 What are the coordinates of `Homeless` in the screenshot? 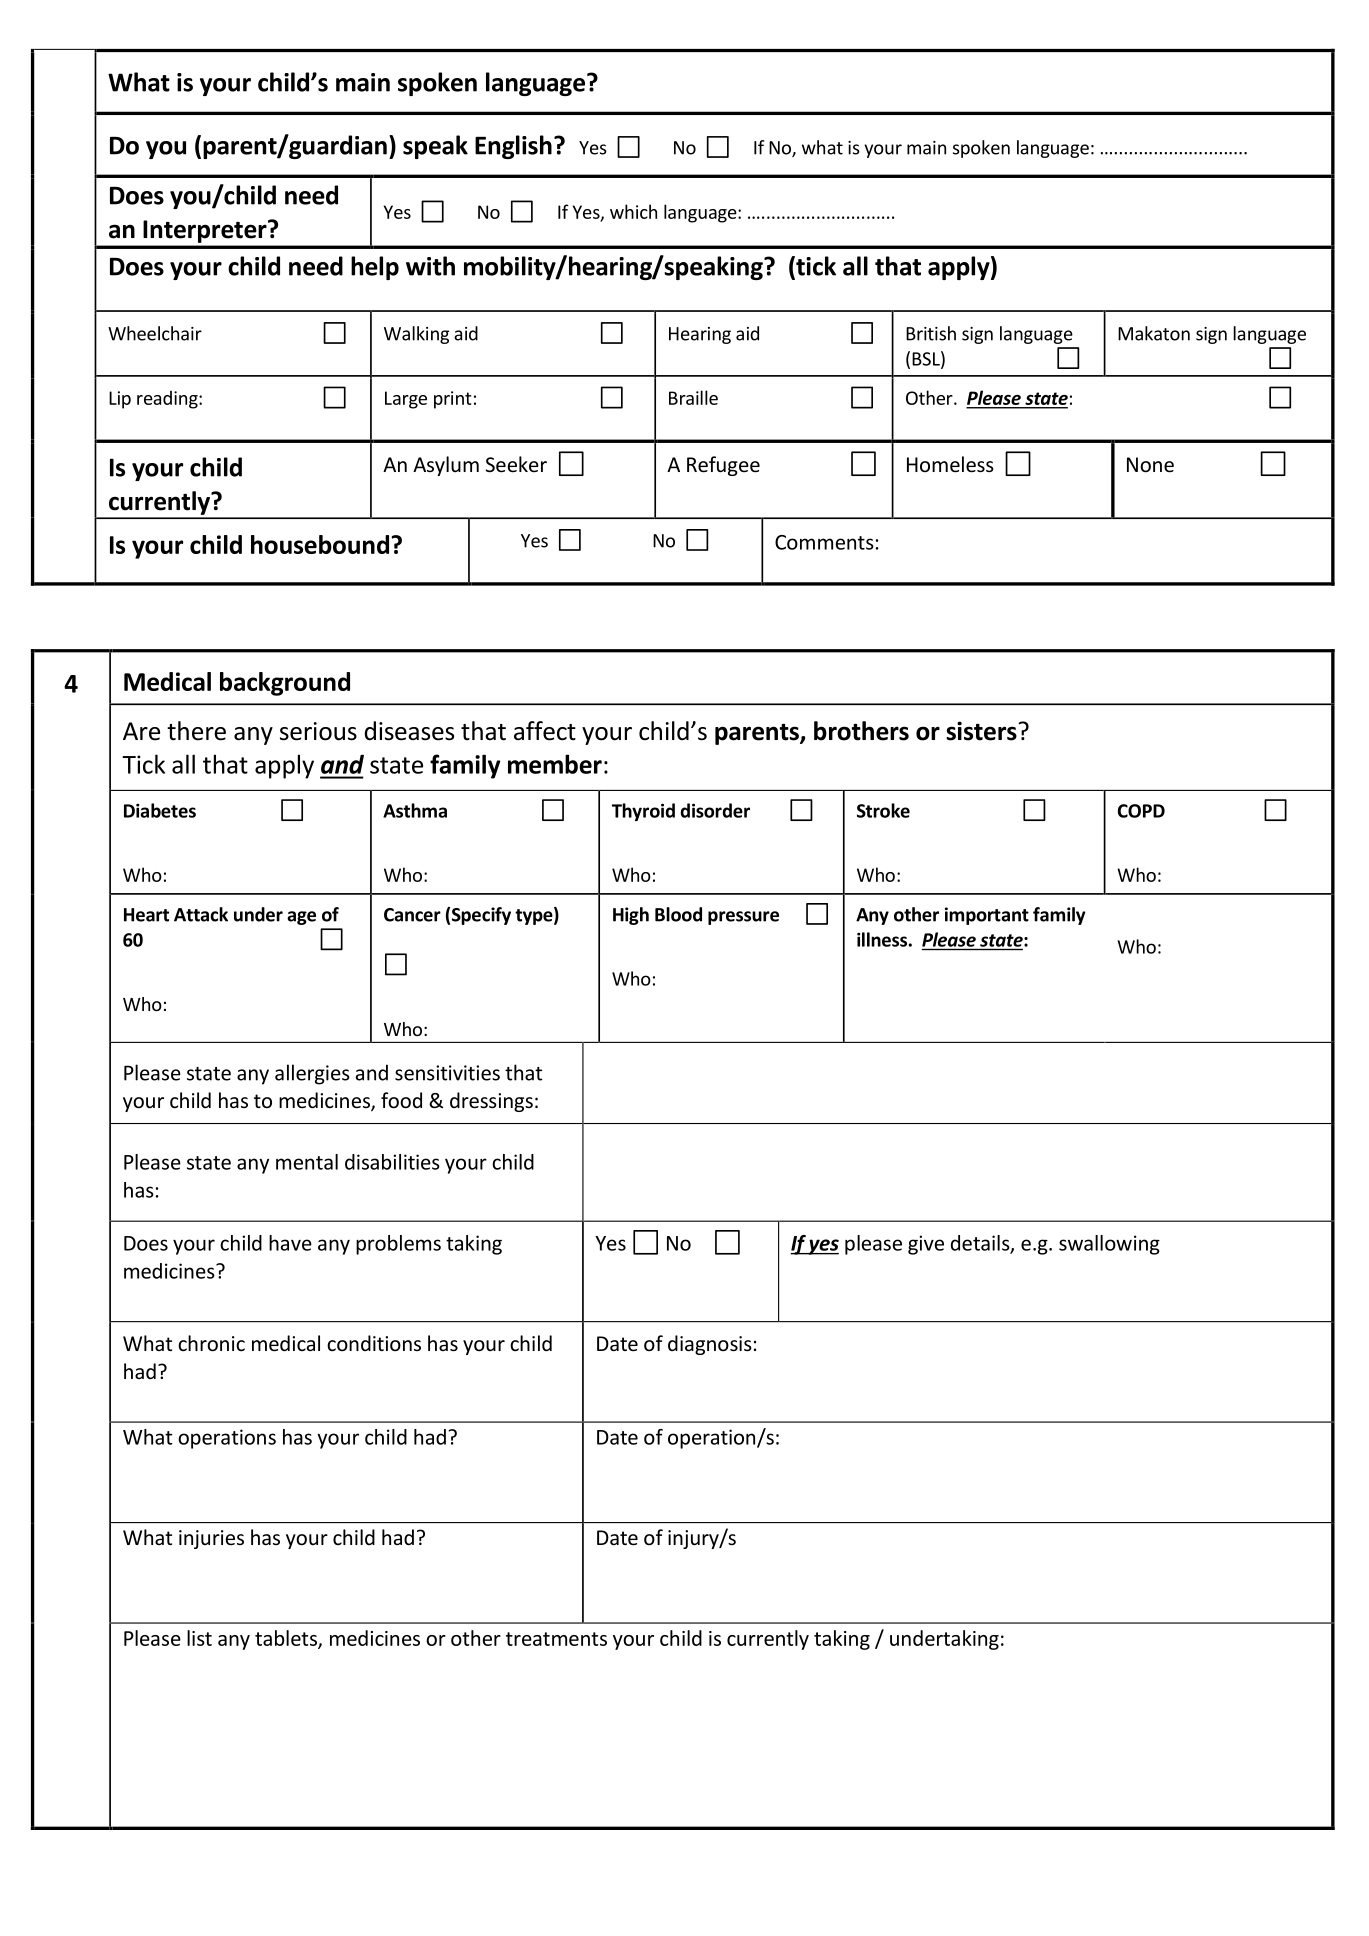 It's located at (950, 464).
